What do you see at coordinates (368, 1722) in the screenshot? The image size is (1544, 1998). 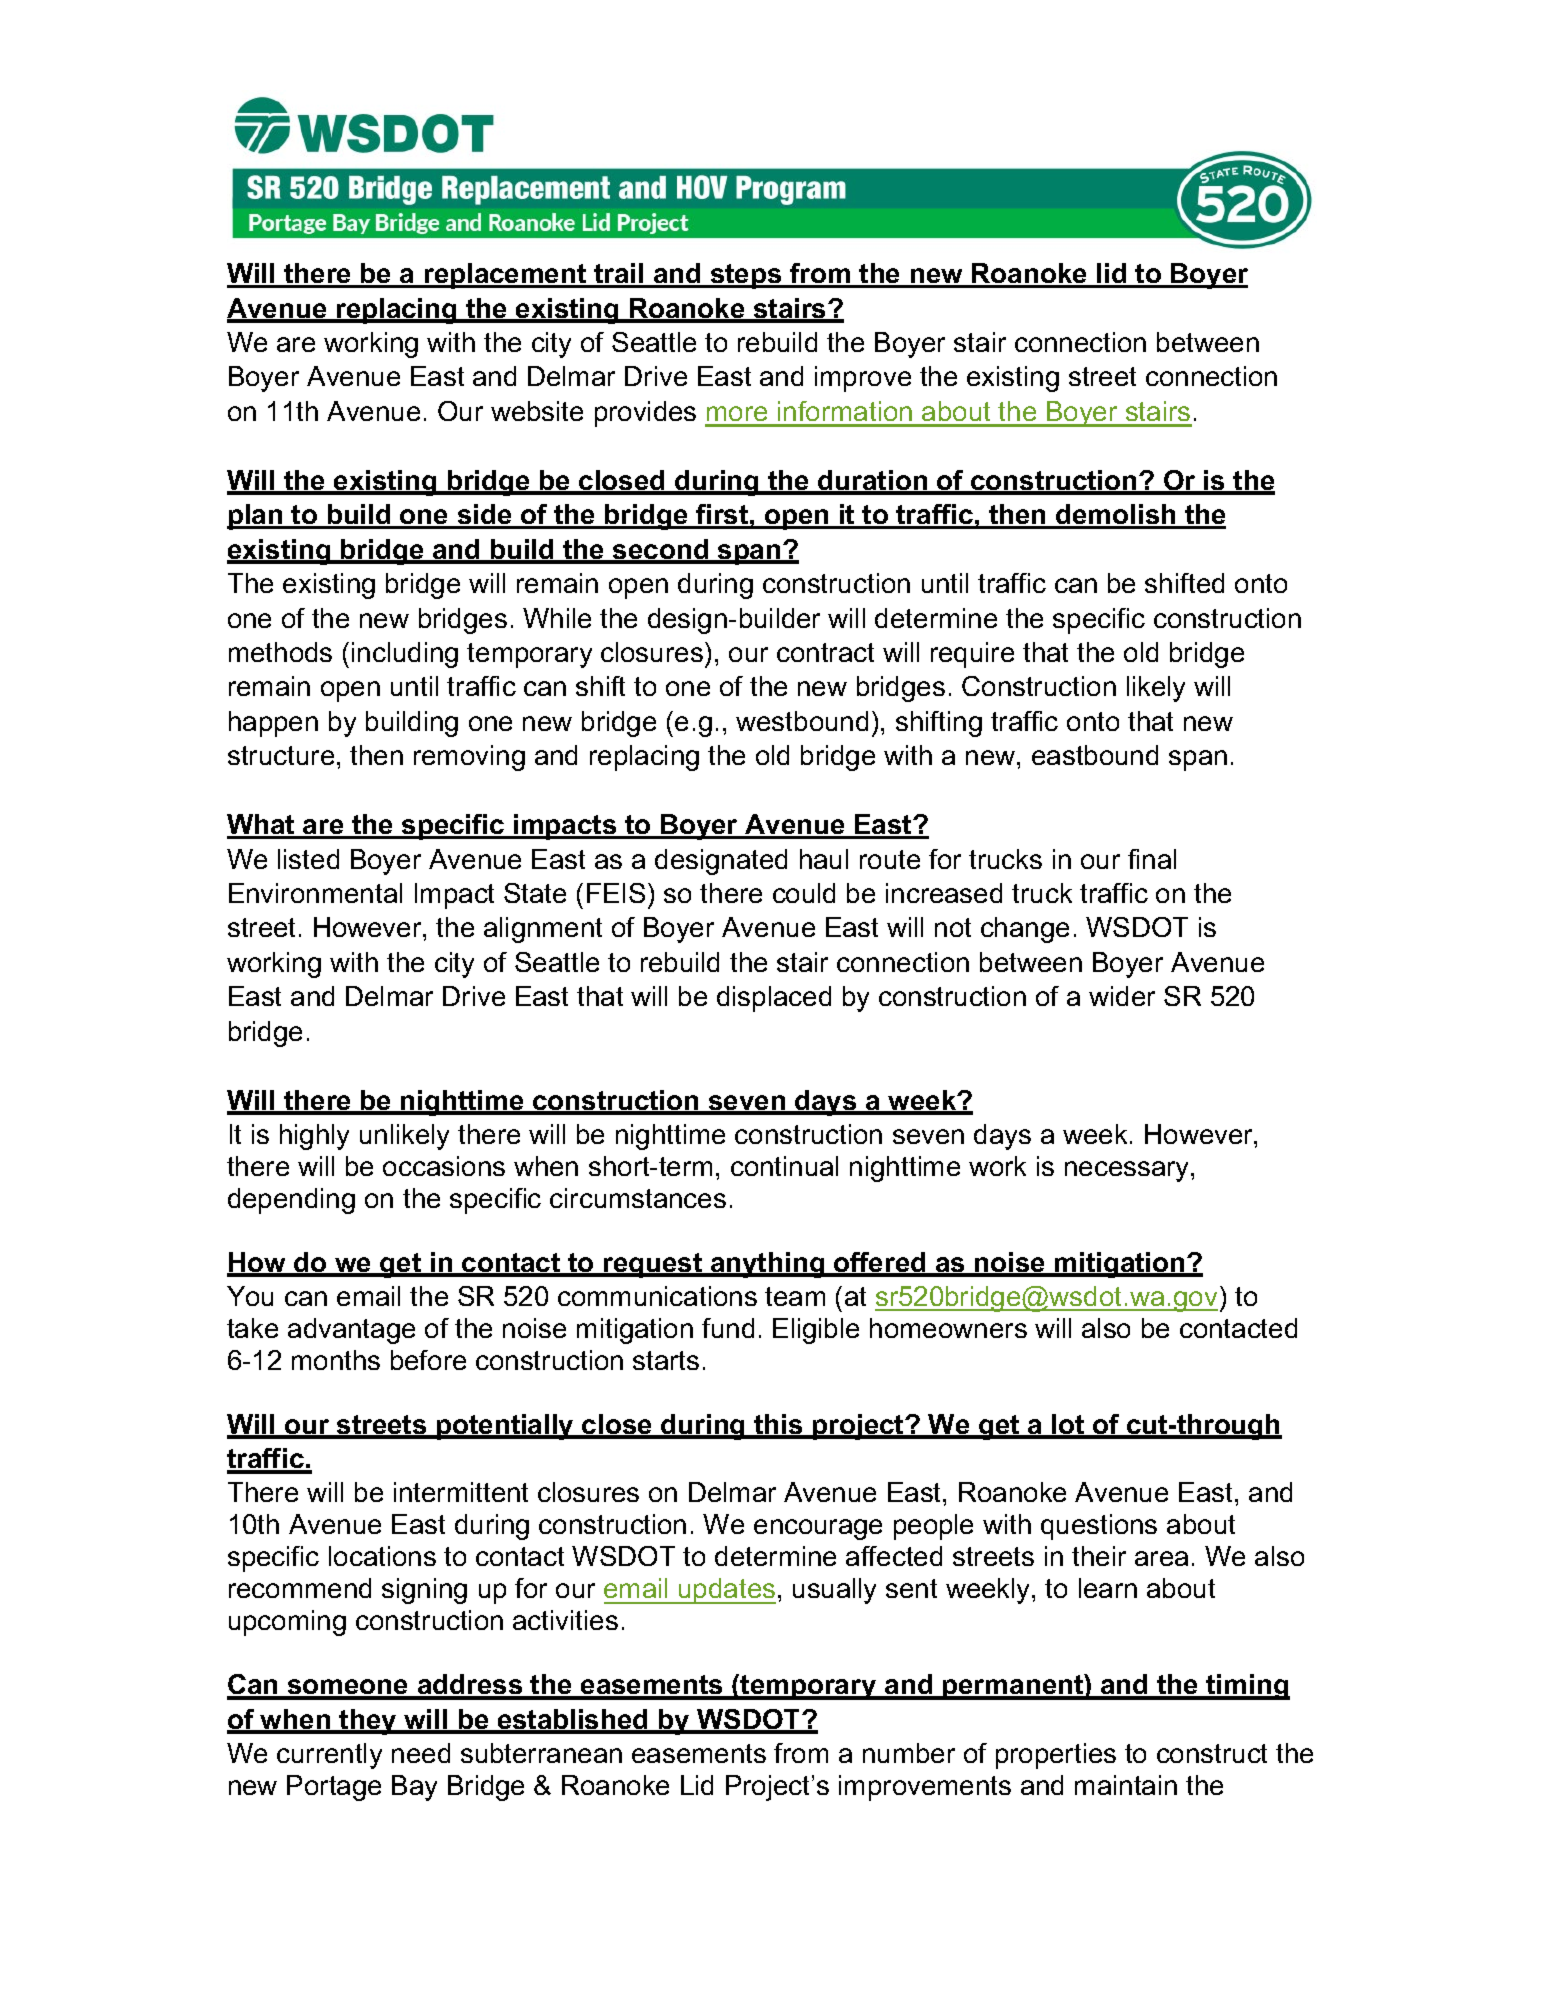 I see `they` at bounding box center [368, 1722].
